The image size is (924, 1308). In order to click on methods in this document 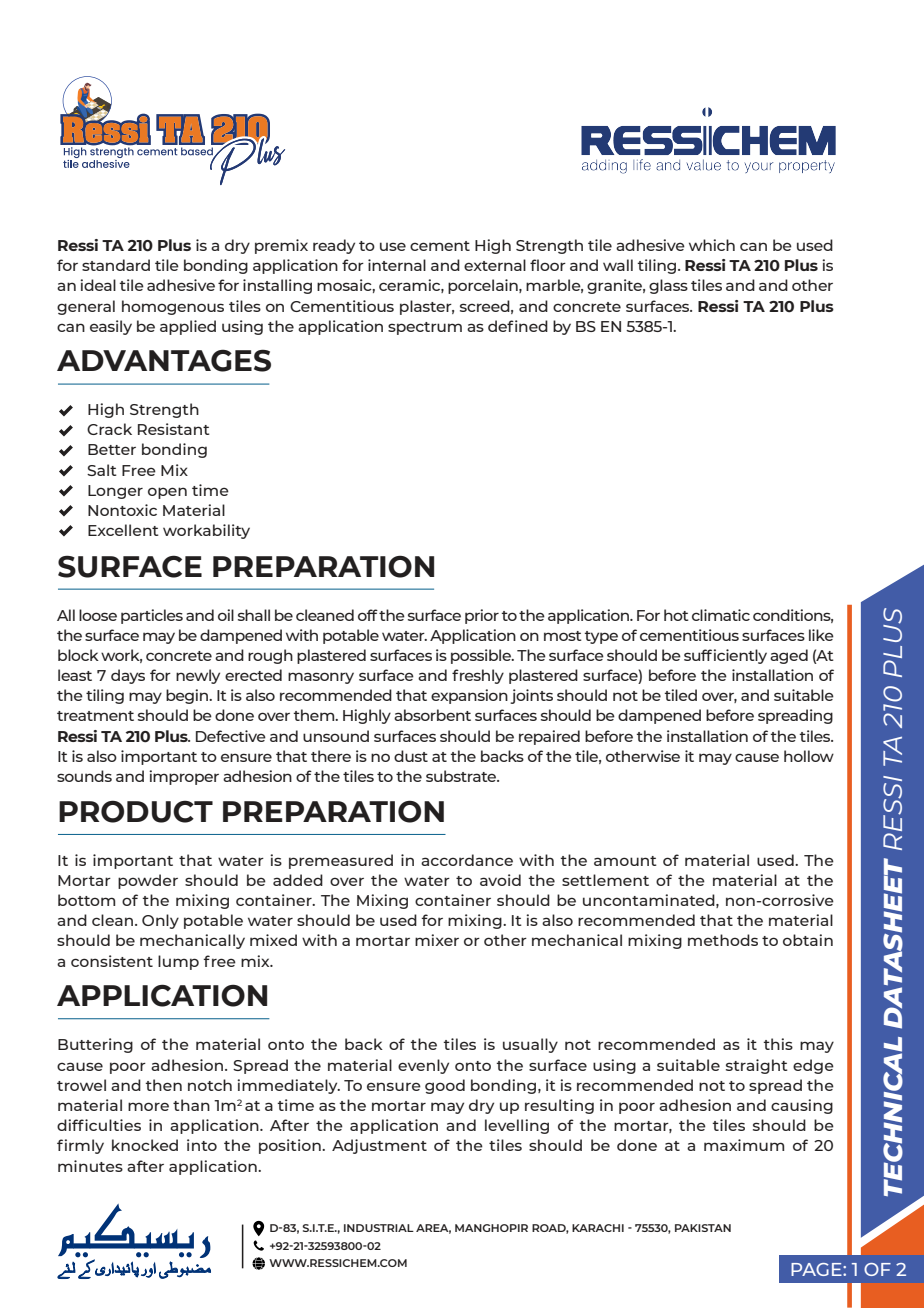, I will do `click(723, 940)`.
